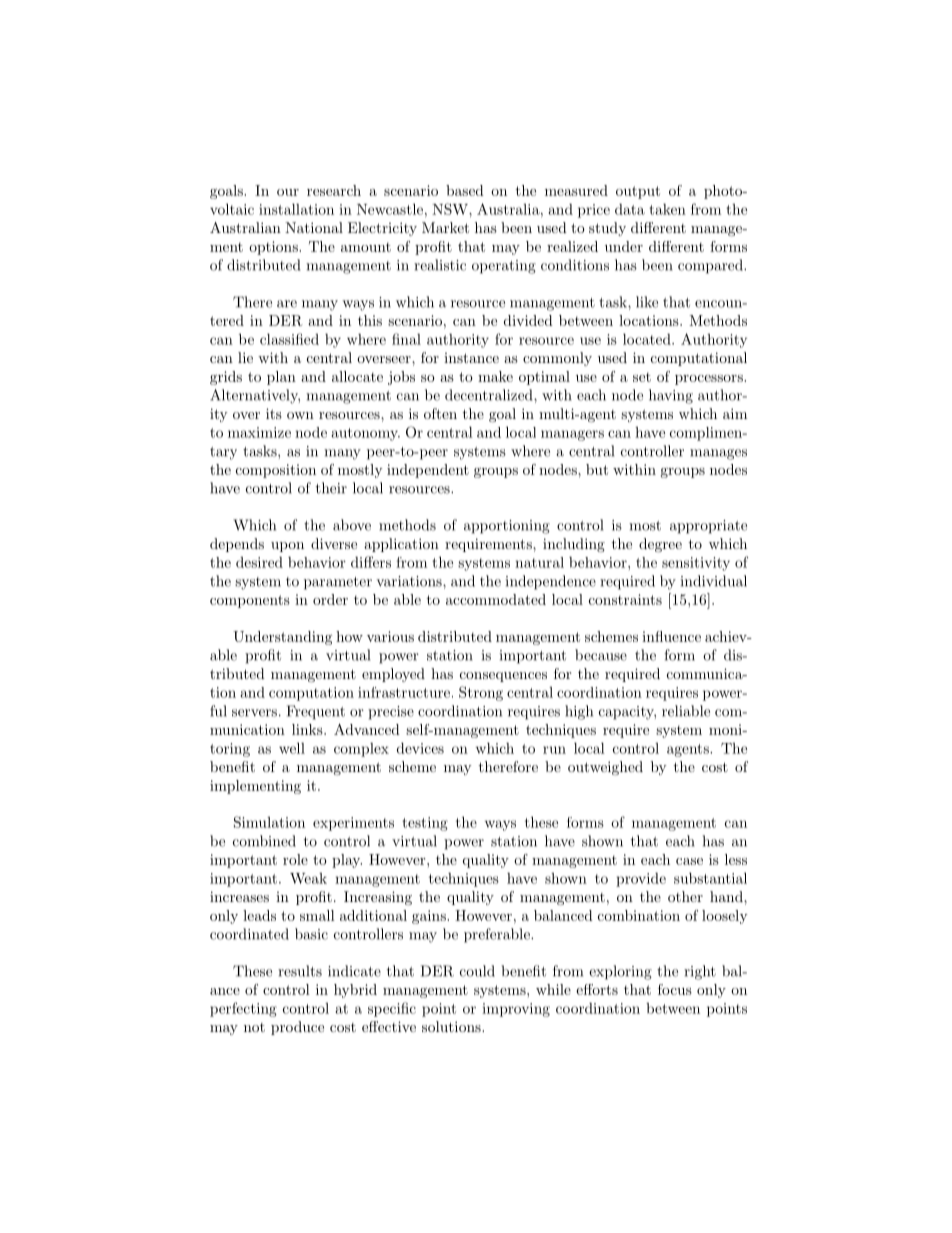  What do you see at coordinates (451, 209) in the document?
I see `NSW` at bounding box center [451, 209].
